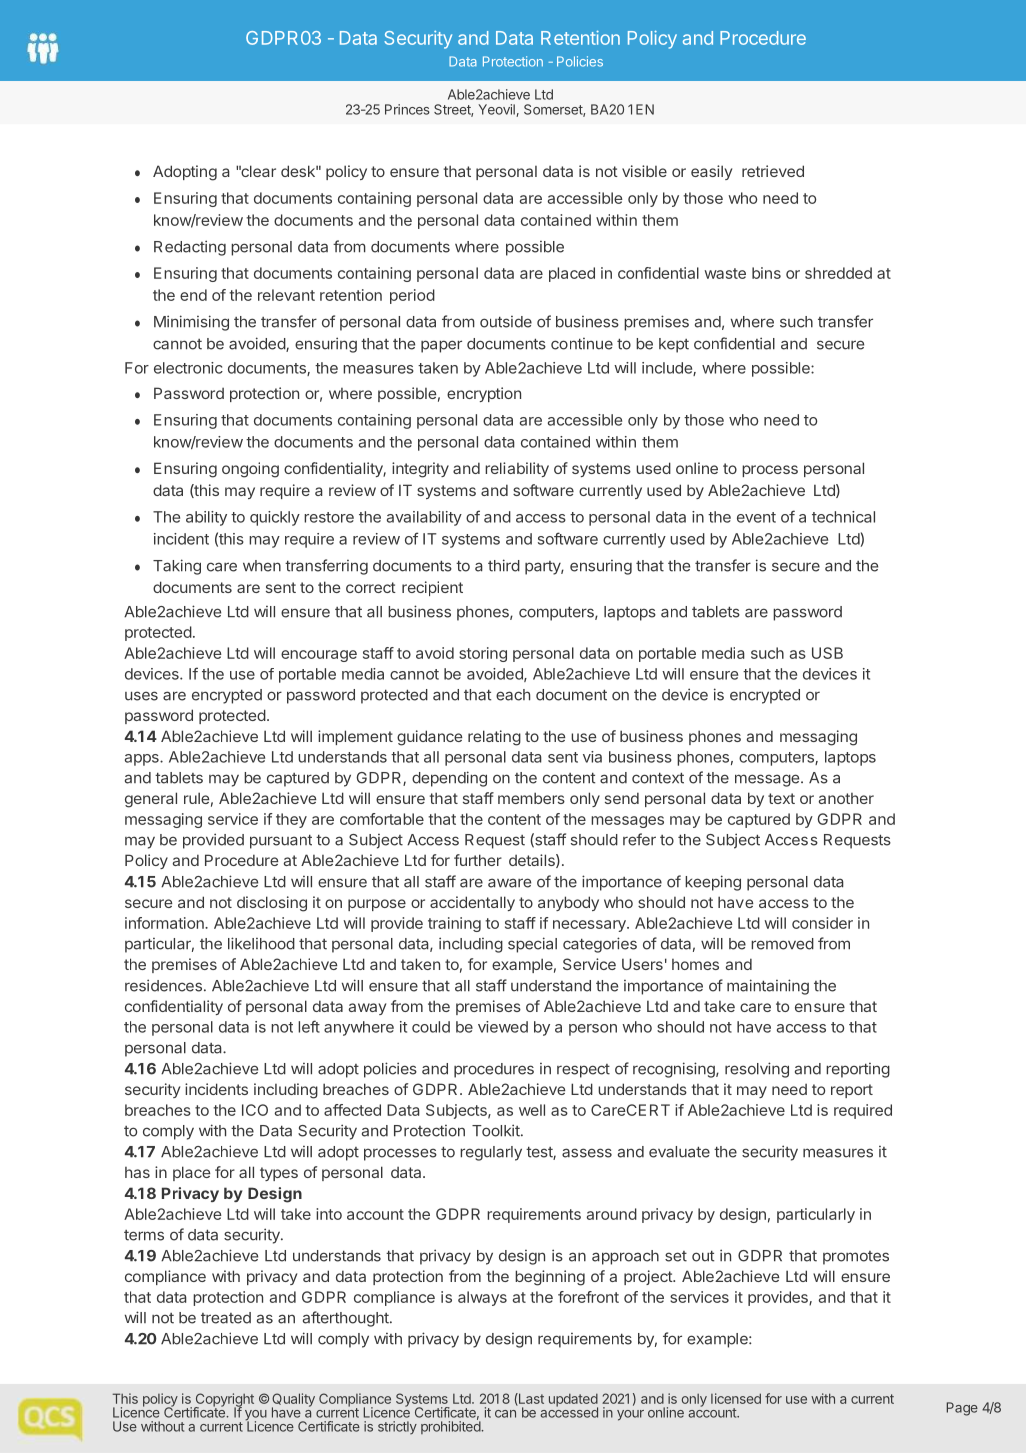 This page has width=1026, height=1453. What do you see at coordinates (573, 1401) in the page?
I see `updated` at bounding box center [573, 1401].
